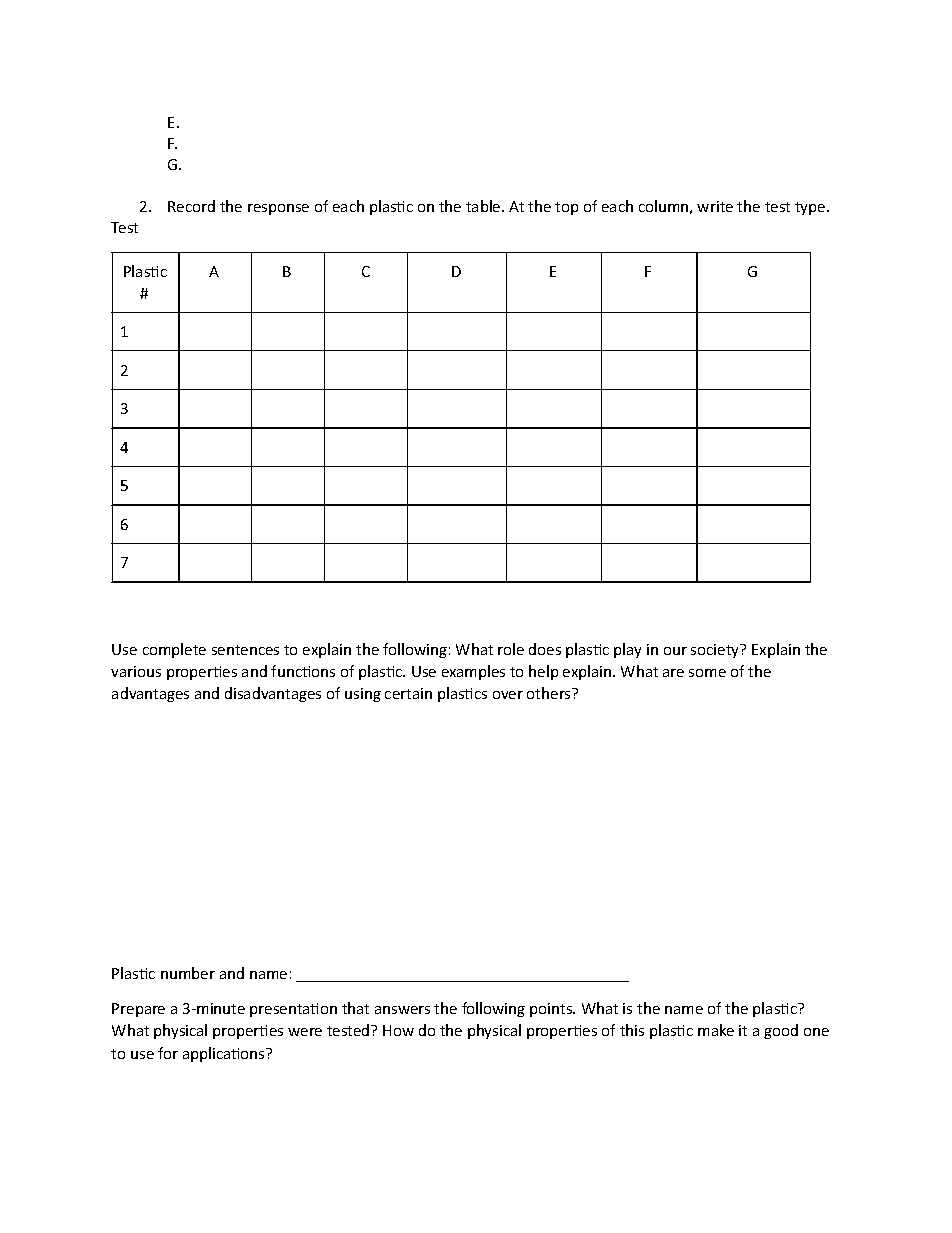 The image size is (952, 1233). I want to click on some, so click(707, 673).
